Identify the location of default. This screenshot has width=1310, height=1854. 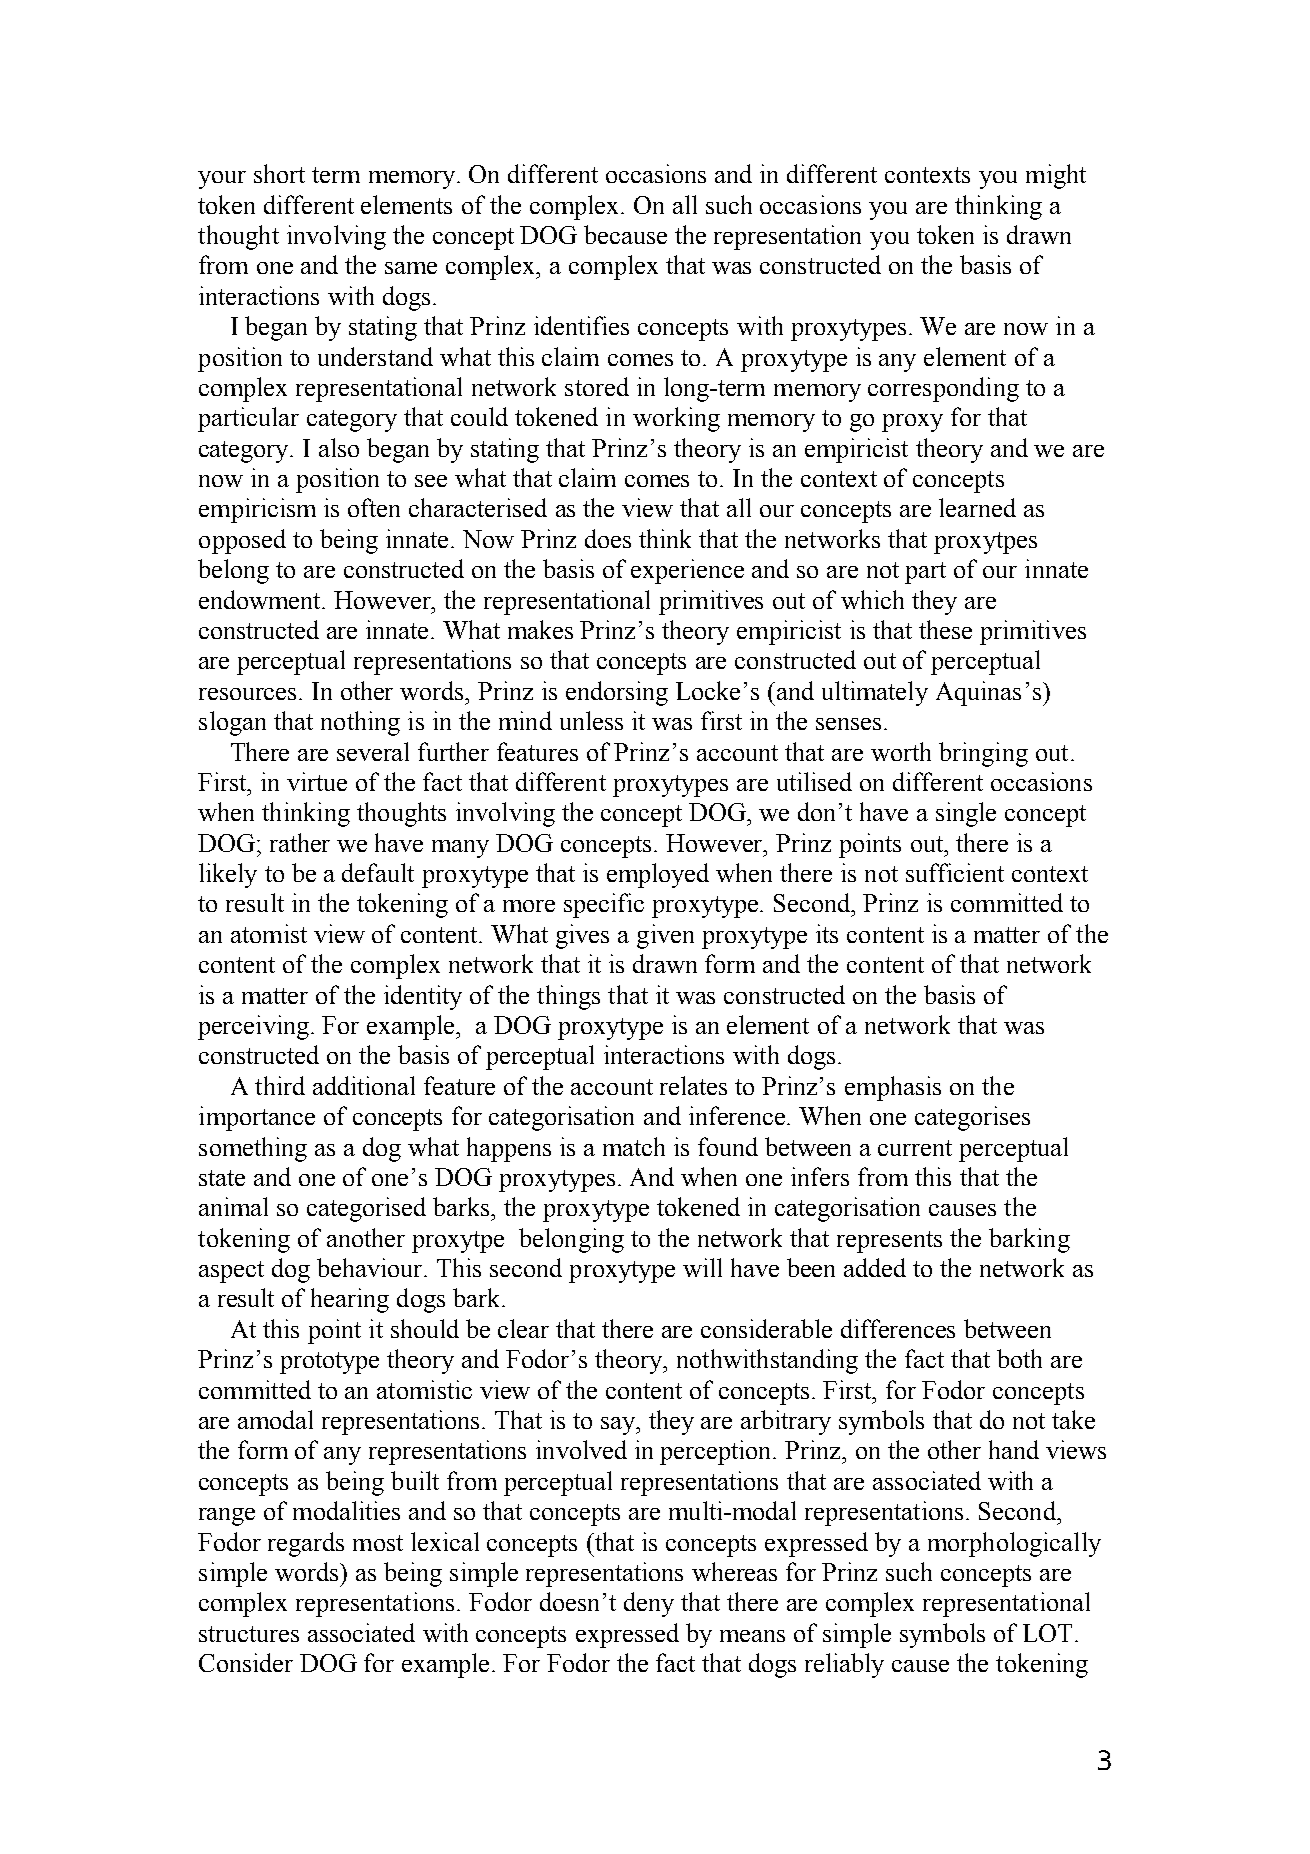
(378, 872).
